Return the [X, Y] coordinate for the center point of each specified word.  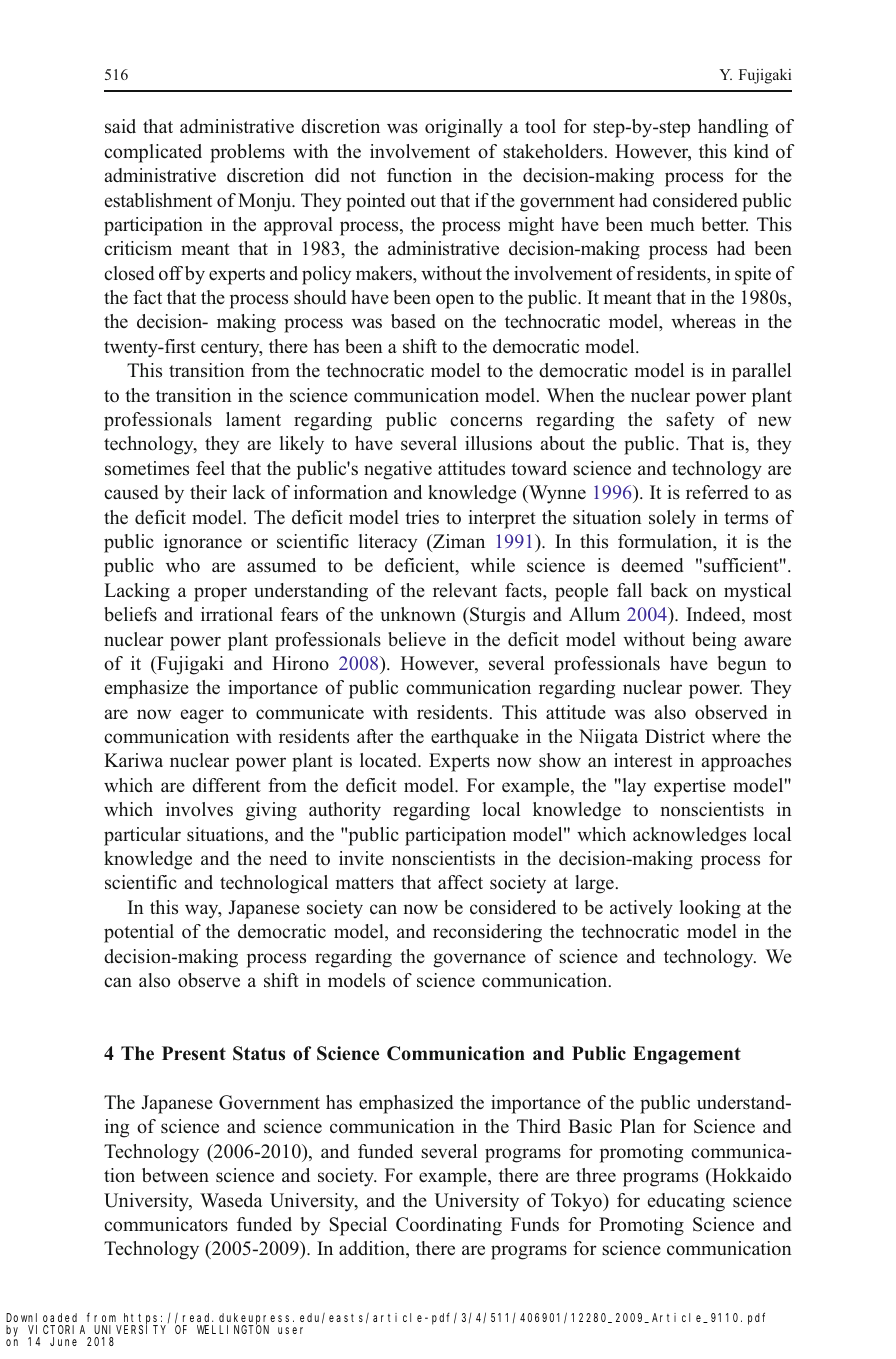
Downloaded [41, 1317]
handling [733, 128]
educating [686, 1202]
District [675, 736]
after [375, 736]
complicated [153, 153]
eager [202, 716]
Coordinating [449, 1226]
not [363, 176]
